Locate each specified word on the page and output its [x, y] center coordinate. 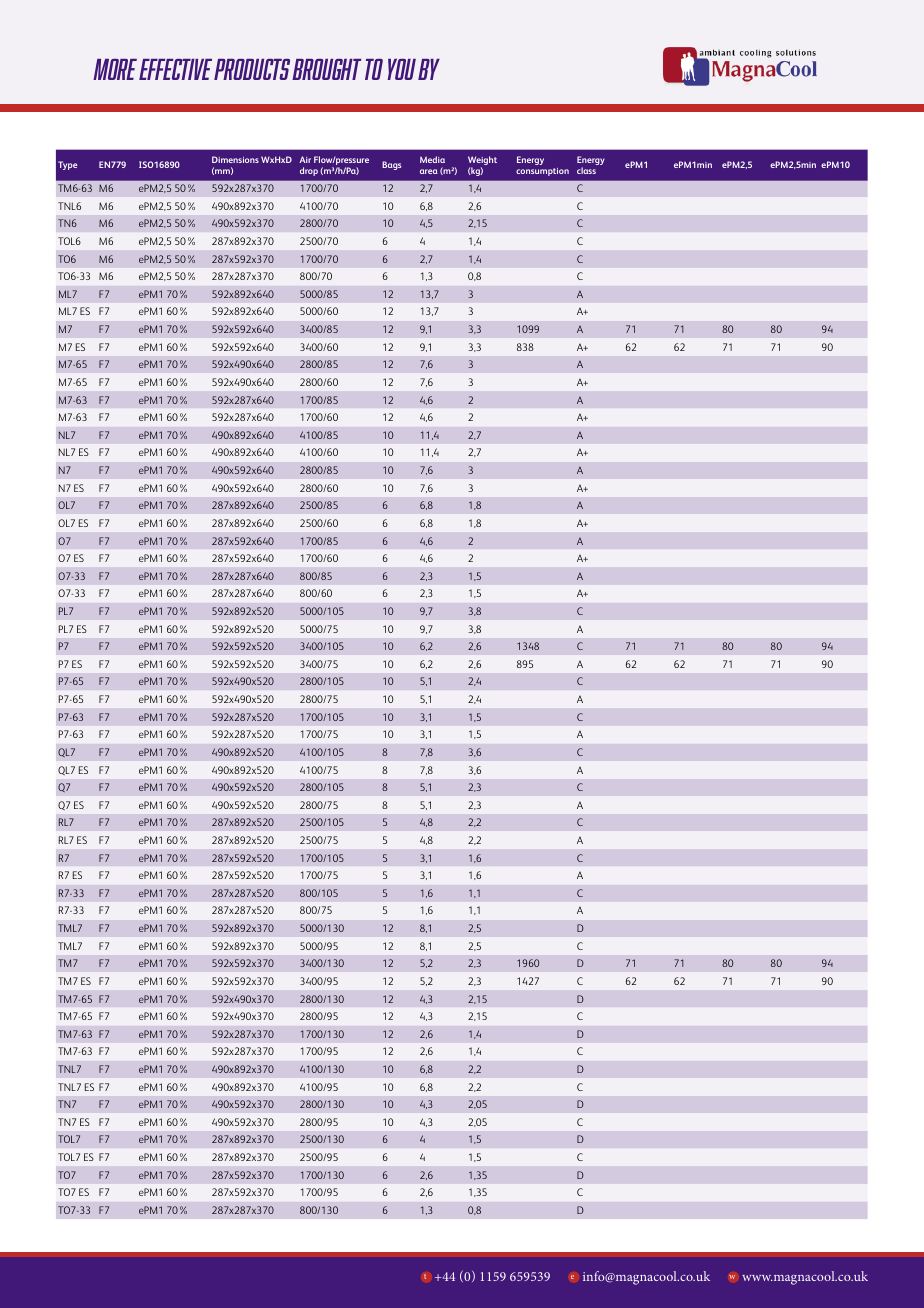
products [252, 69]
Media [432, 159]
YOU [401, 69]
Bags [391, 165]
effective [175, 69]
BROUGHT [326, 69]
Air [305, 159]
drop [309, 171]
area [429, 171]
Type [67, 165]
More [115, 69]
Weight [482, 162]
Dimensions [235, 159]
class [586, 170]
